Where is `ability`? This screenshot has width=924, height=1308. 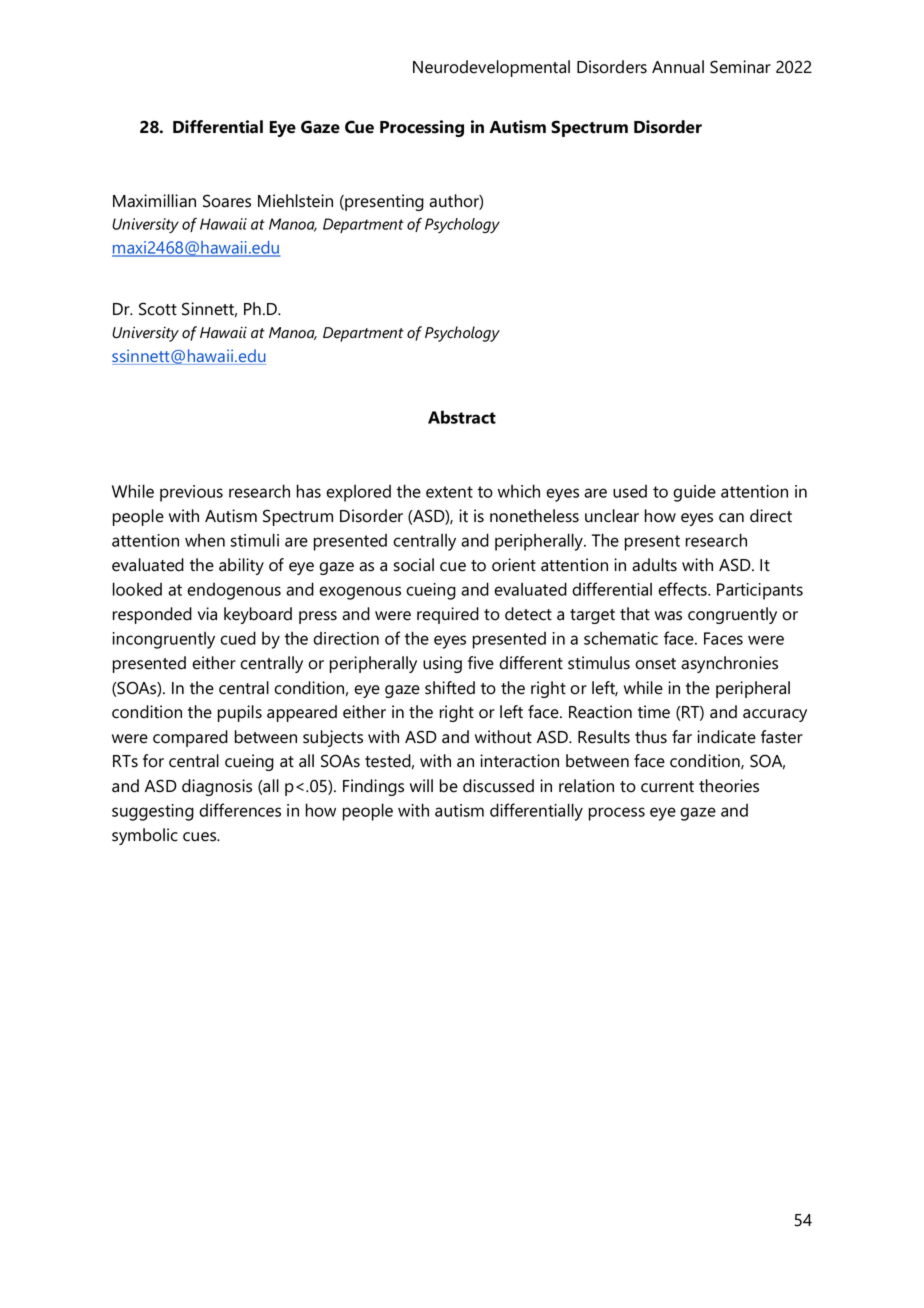
ability is located at coordinates (241, 566).
